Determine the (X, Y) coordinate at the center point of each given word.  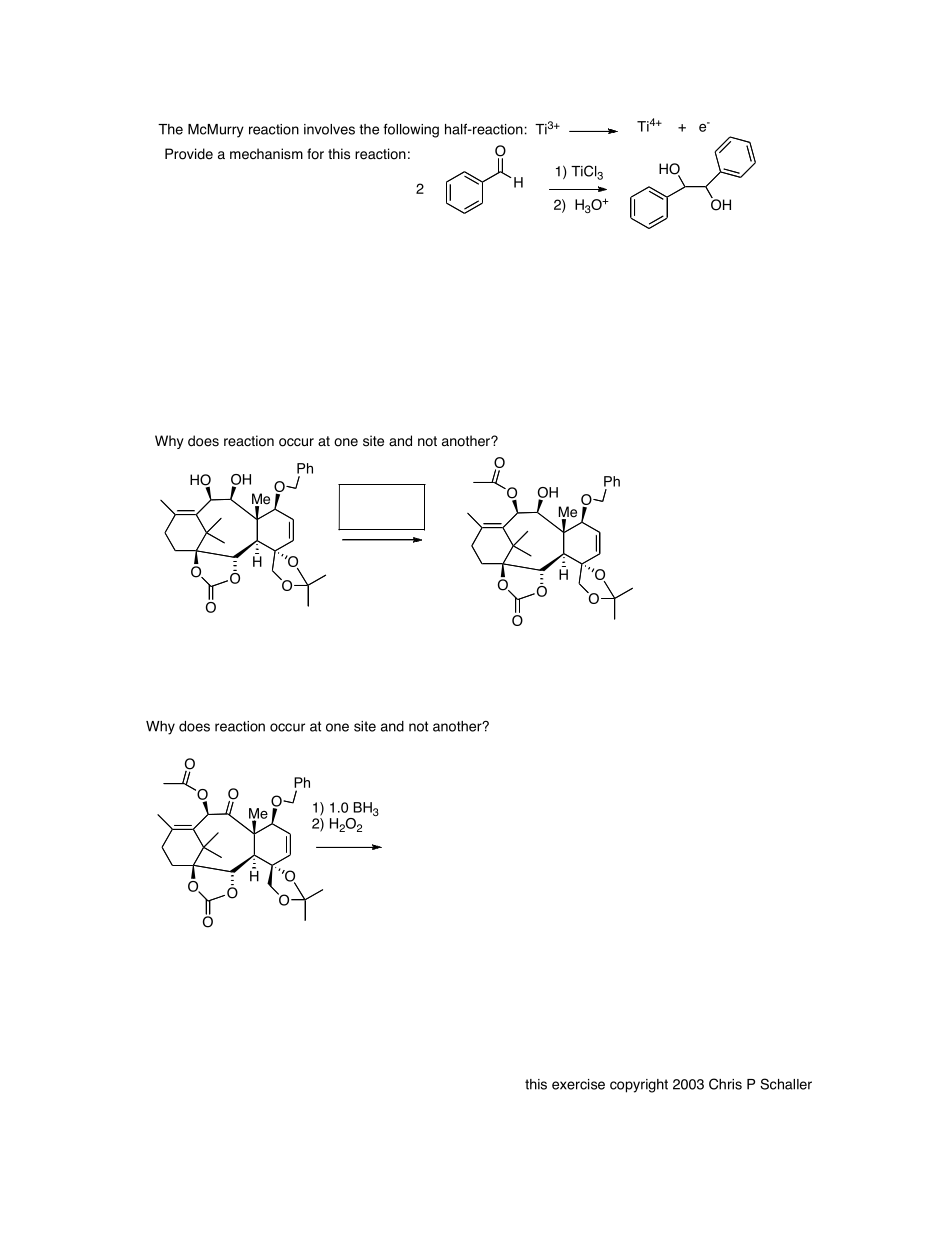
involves (329, 129)
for (315, 154)
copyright (639, 1086)
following (411, 130)
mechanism (266, 154)
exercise (578, 1084)
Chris (725, 1084)
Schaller (786, 1084)
